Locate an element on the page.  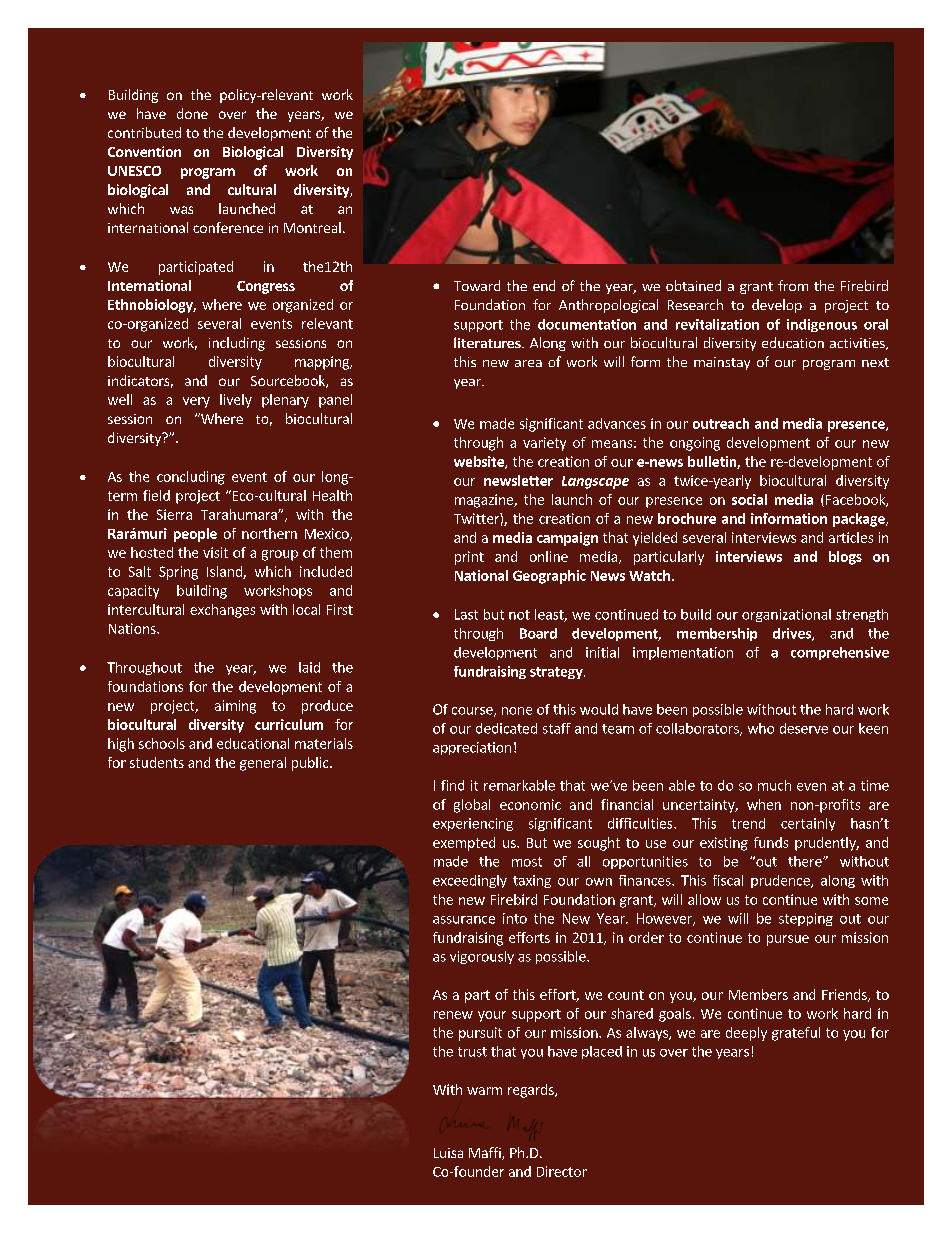
exchanges is located at coordinates (222, 611).
